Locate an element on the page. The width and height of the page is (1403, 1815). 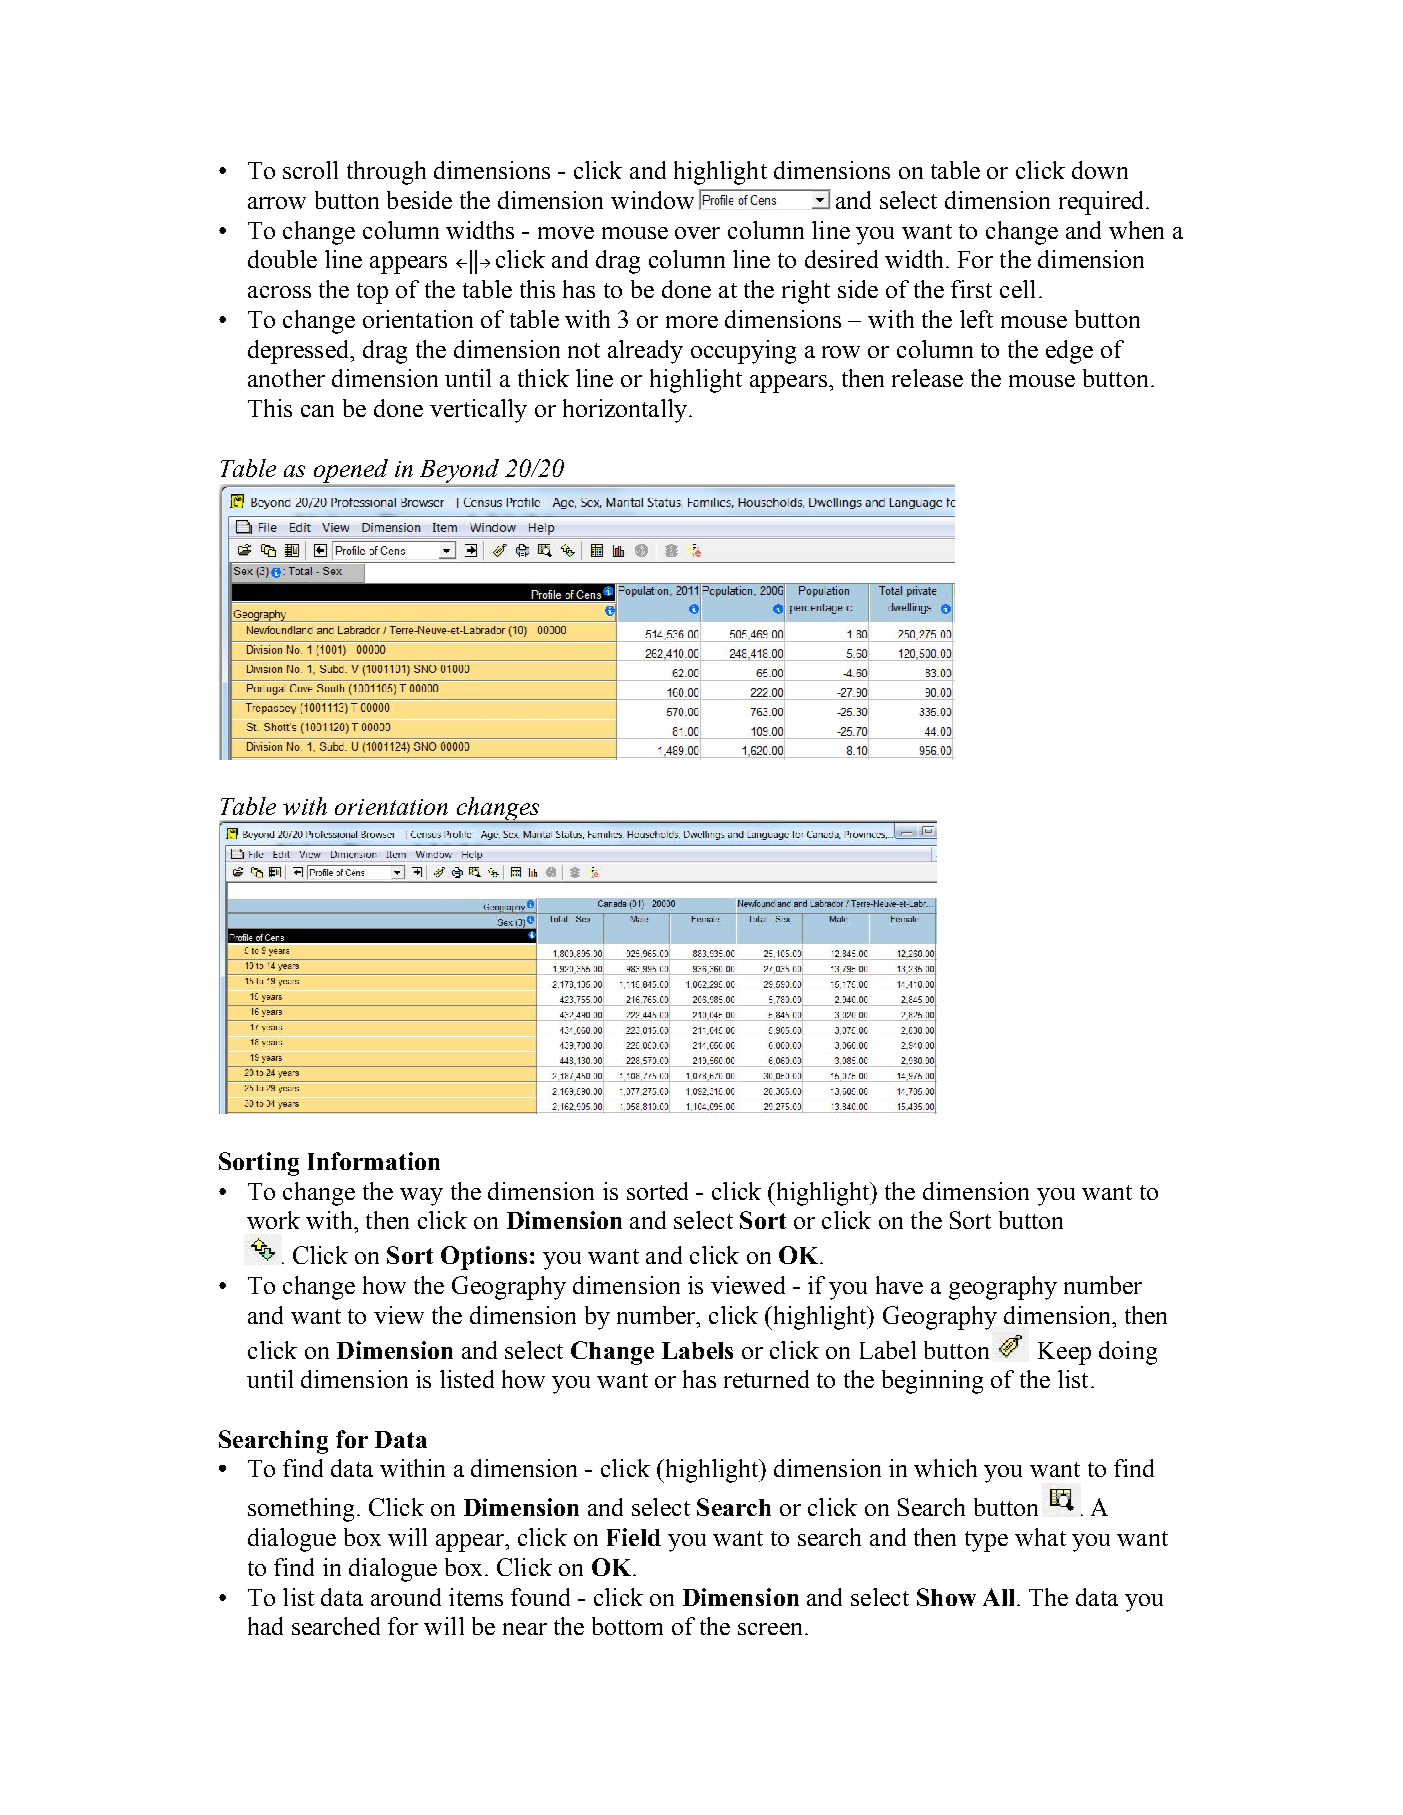
Options is located at coordinates (484, 1258).
